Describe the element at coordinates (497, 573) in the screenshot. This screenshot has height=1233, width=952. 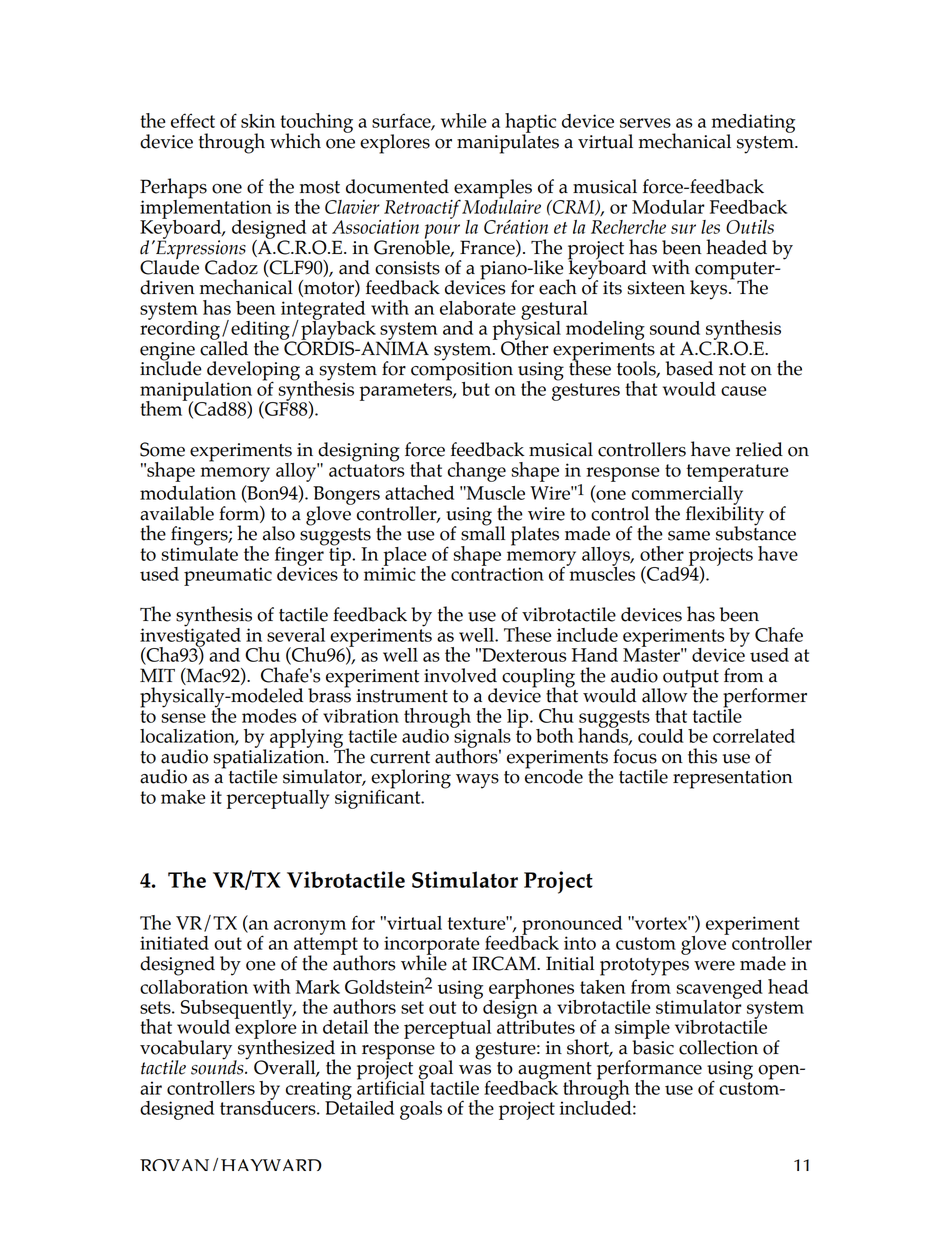
I see `contraction` at that location.
